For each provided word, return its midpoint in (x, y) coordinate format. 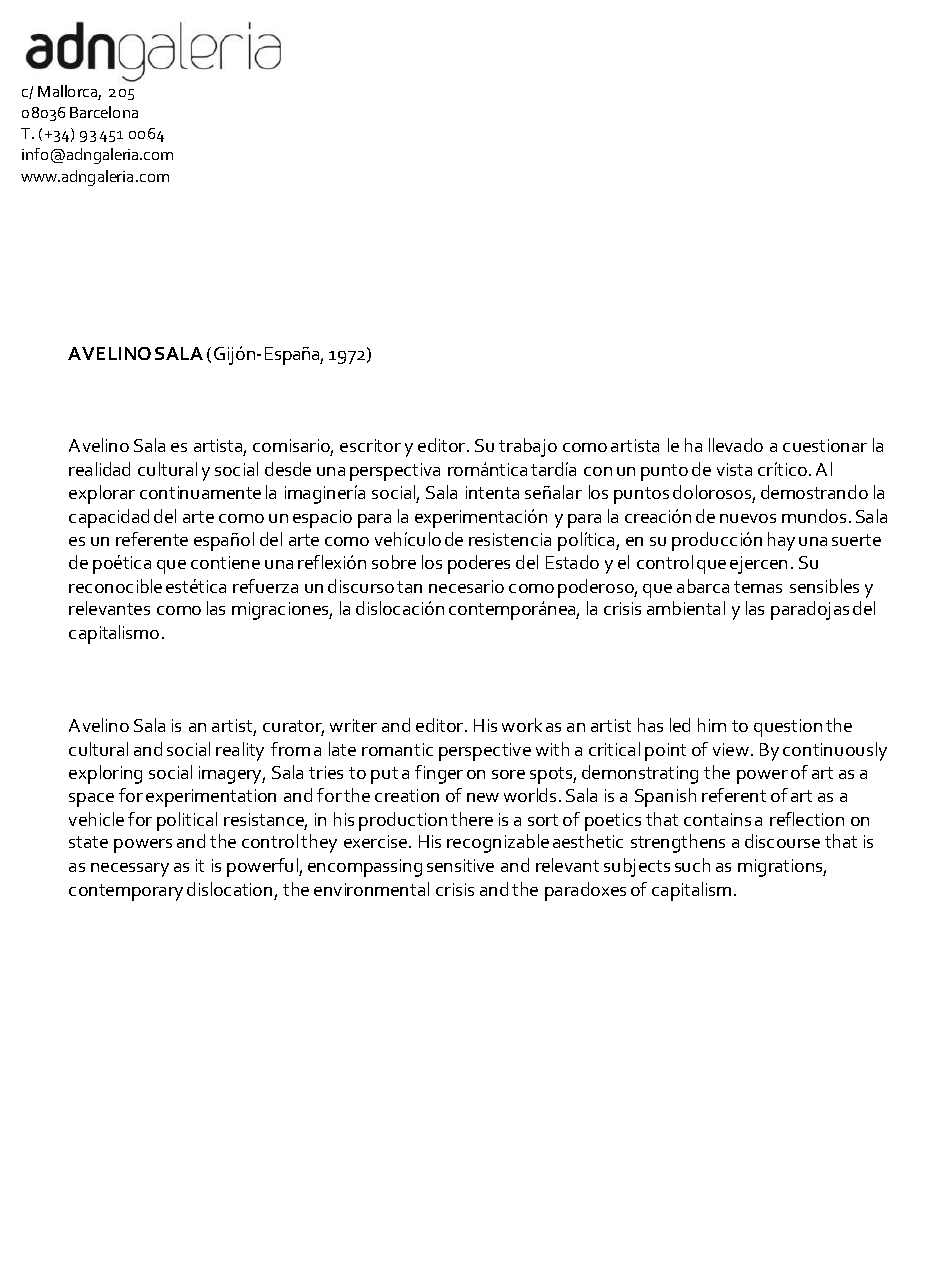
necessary (130, 870)
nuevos (748, 518)
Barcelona (104, 112)
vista (734, 469)
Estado (572, 562)
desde (288, 469)
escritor (370, 445)
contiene (225, 562)
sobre (394, 562)
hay (781, 541)
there (472, 819)
